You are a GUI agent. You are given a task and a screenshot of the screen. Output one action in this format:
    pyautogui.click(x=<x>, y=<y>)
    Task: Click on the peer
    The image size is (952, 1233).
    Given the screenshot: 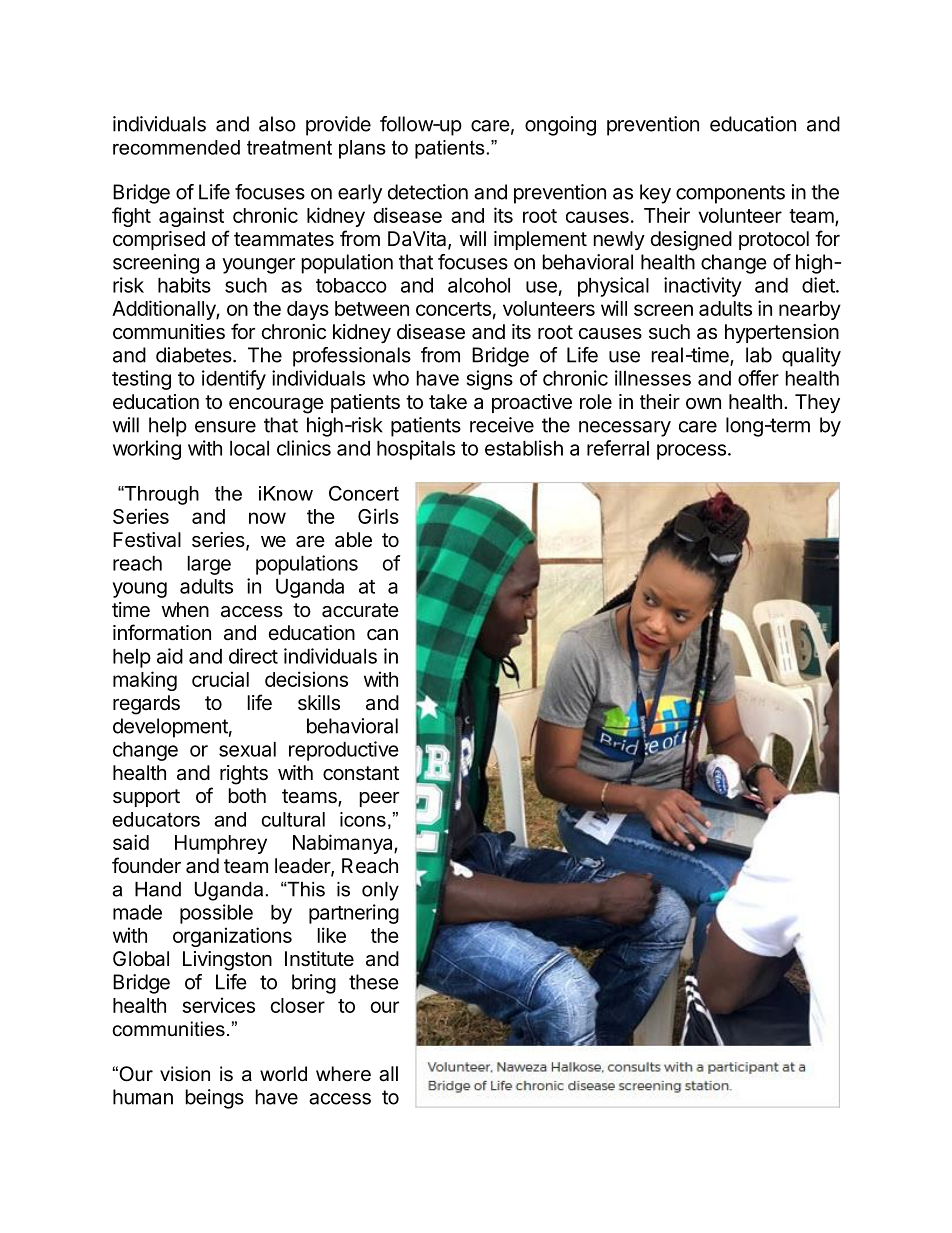 What is the action you would take?
    pyautogui.click(x=379, y=799)
